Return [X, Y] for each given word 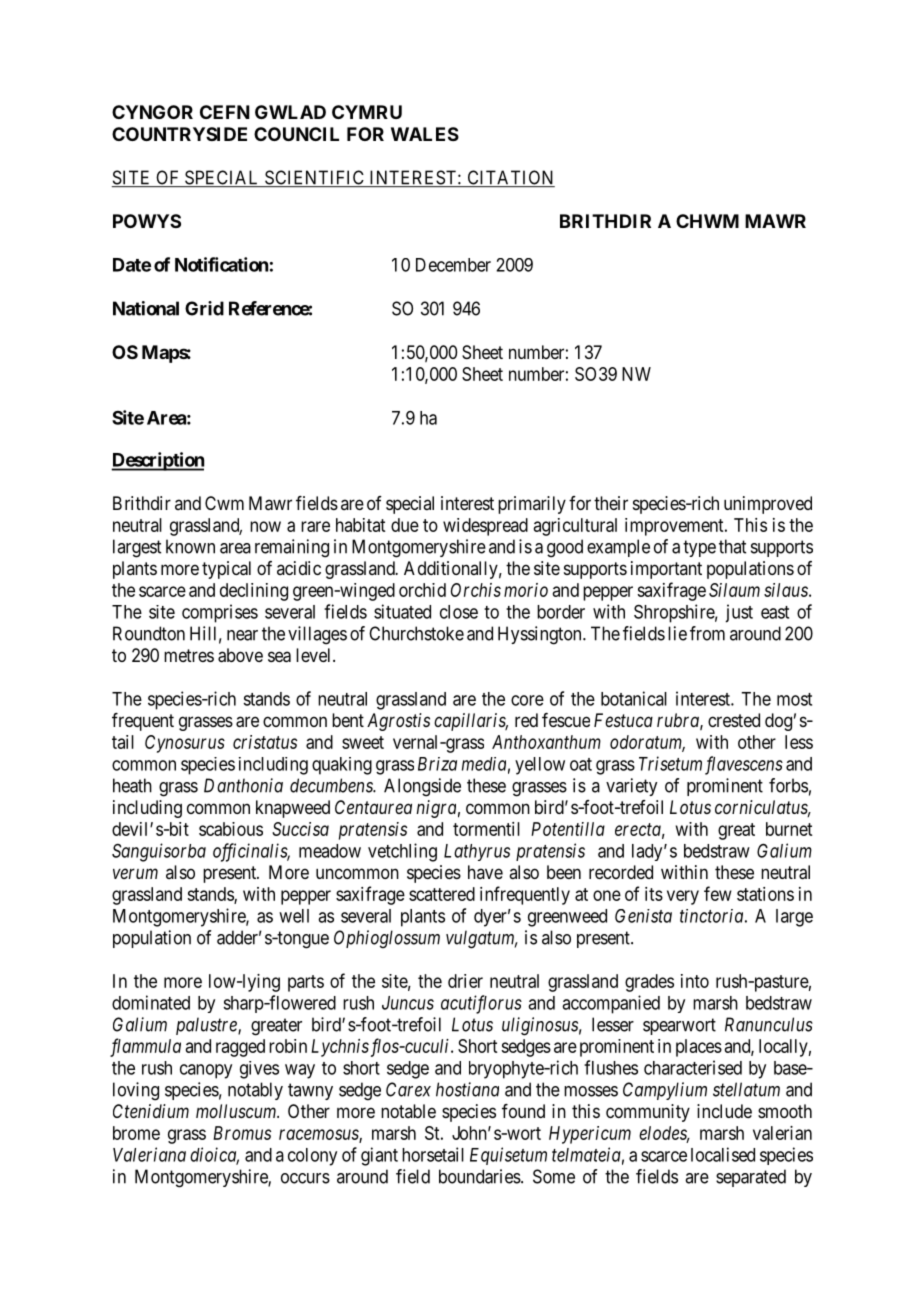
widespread [485, 527]
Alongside [422, 787]
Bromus [242, 1133]
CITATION [510, 178]
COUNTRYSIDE [179, 134]
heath [132, 785]
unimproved [768, 505]
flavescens [744, 765]
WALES [425, 134]
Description [157, 461]
